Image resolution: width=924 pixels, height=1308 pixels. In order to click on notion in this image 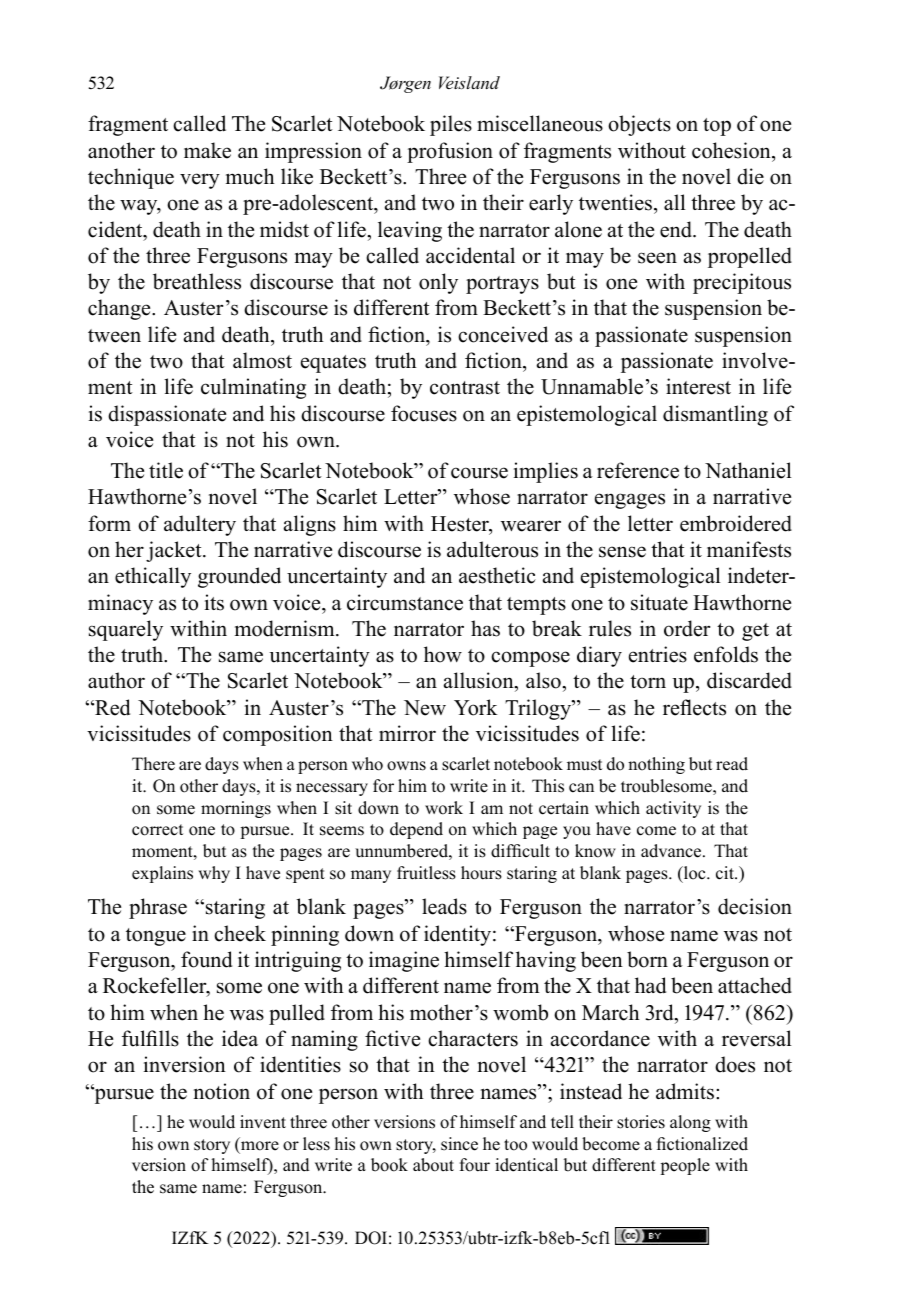, I will do `click(222, 1091)`.
